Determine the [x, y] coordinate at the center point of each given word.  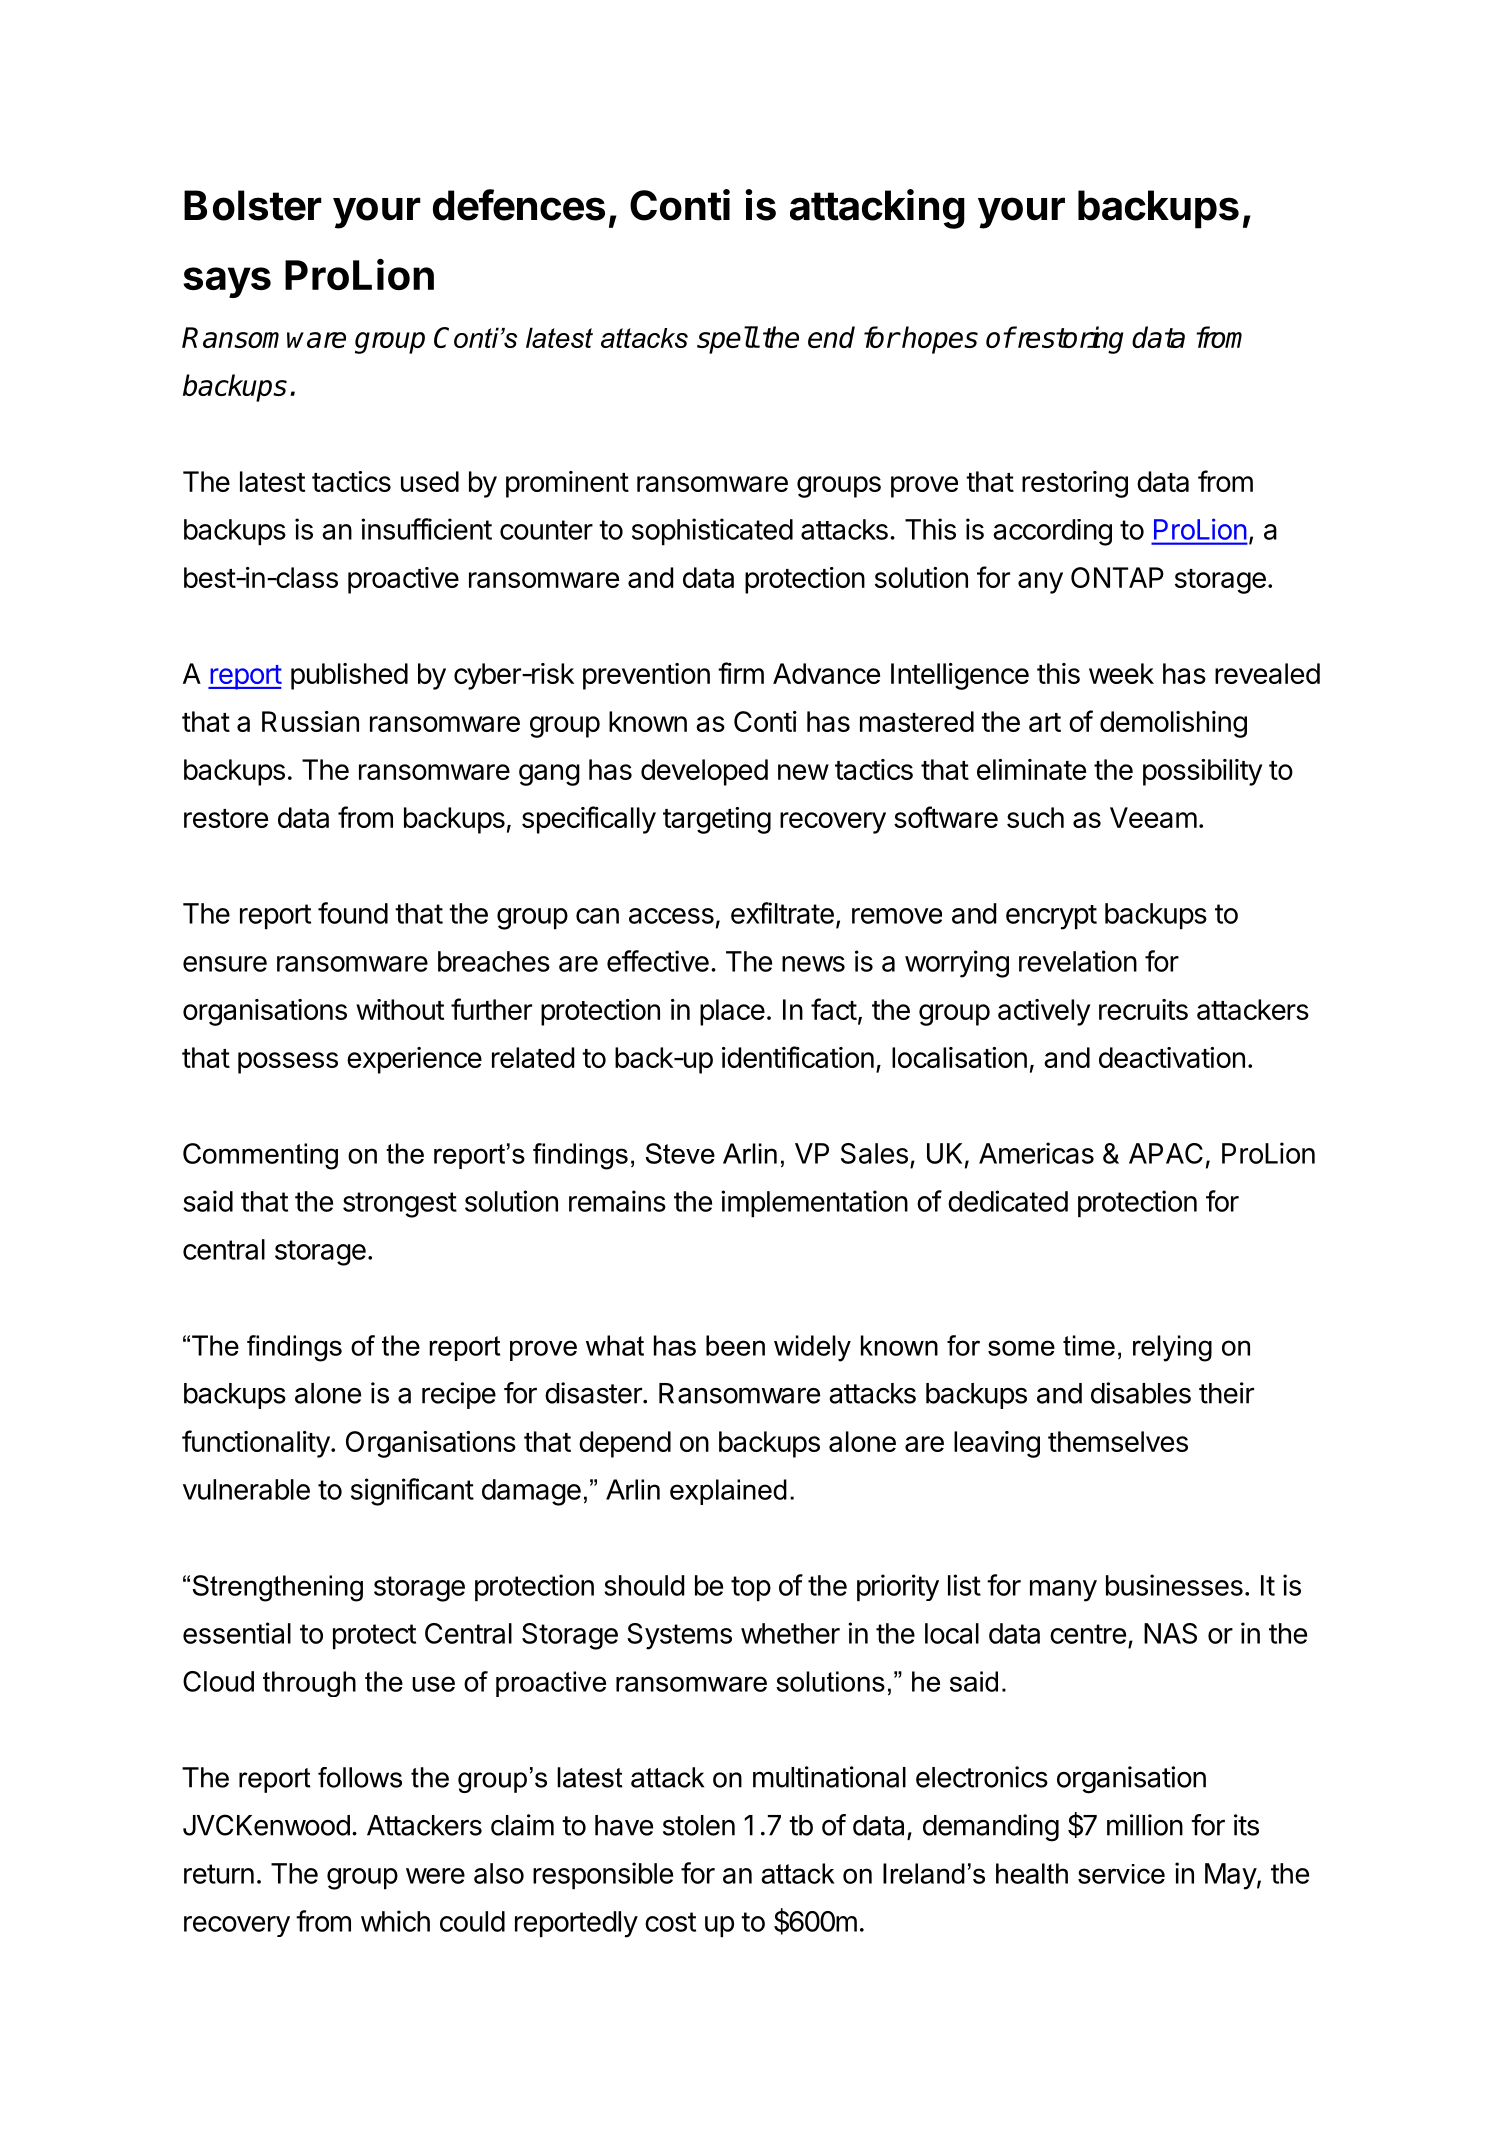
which [395, 1921]
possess [288, 1063]
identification [798, 1057]
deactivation [1172, 1057]
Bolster [253, 205]
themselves [1118, 1441]
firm [741, 673]
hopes [939, 340]
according [1052, 532]
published [349, 676]
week [1121, 673]
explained [728, 1492]
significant [412, 1492]
